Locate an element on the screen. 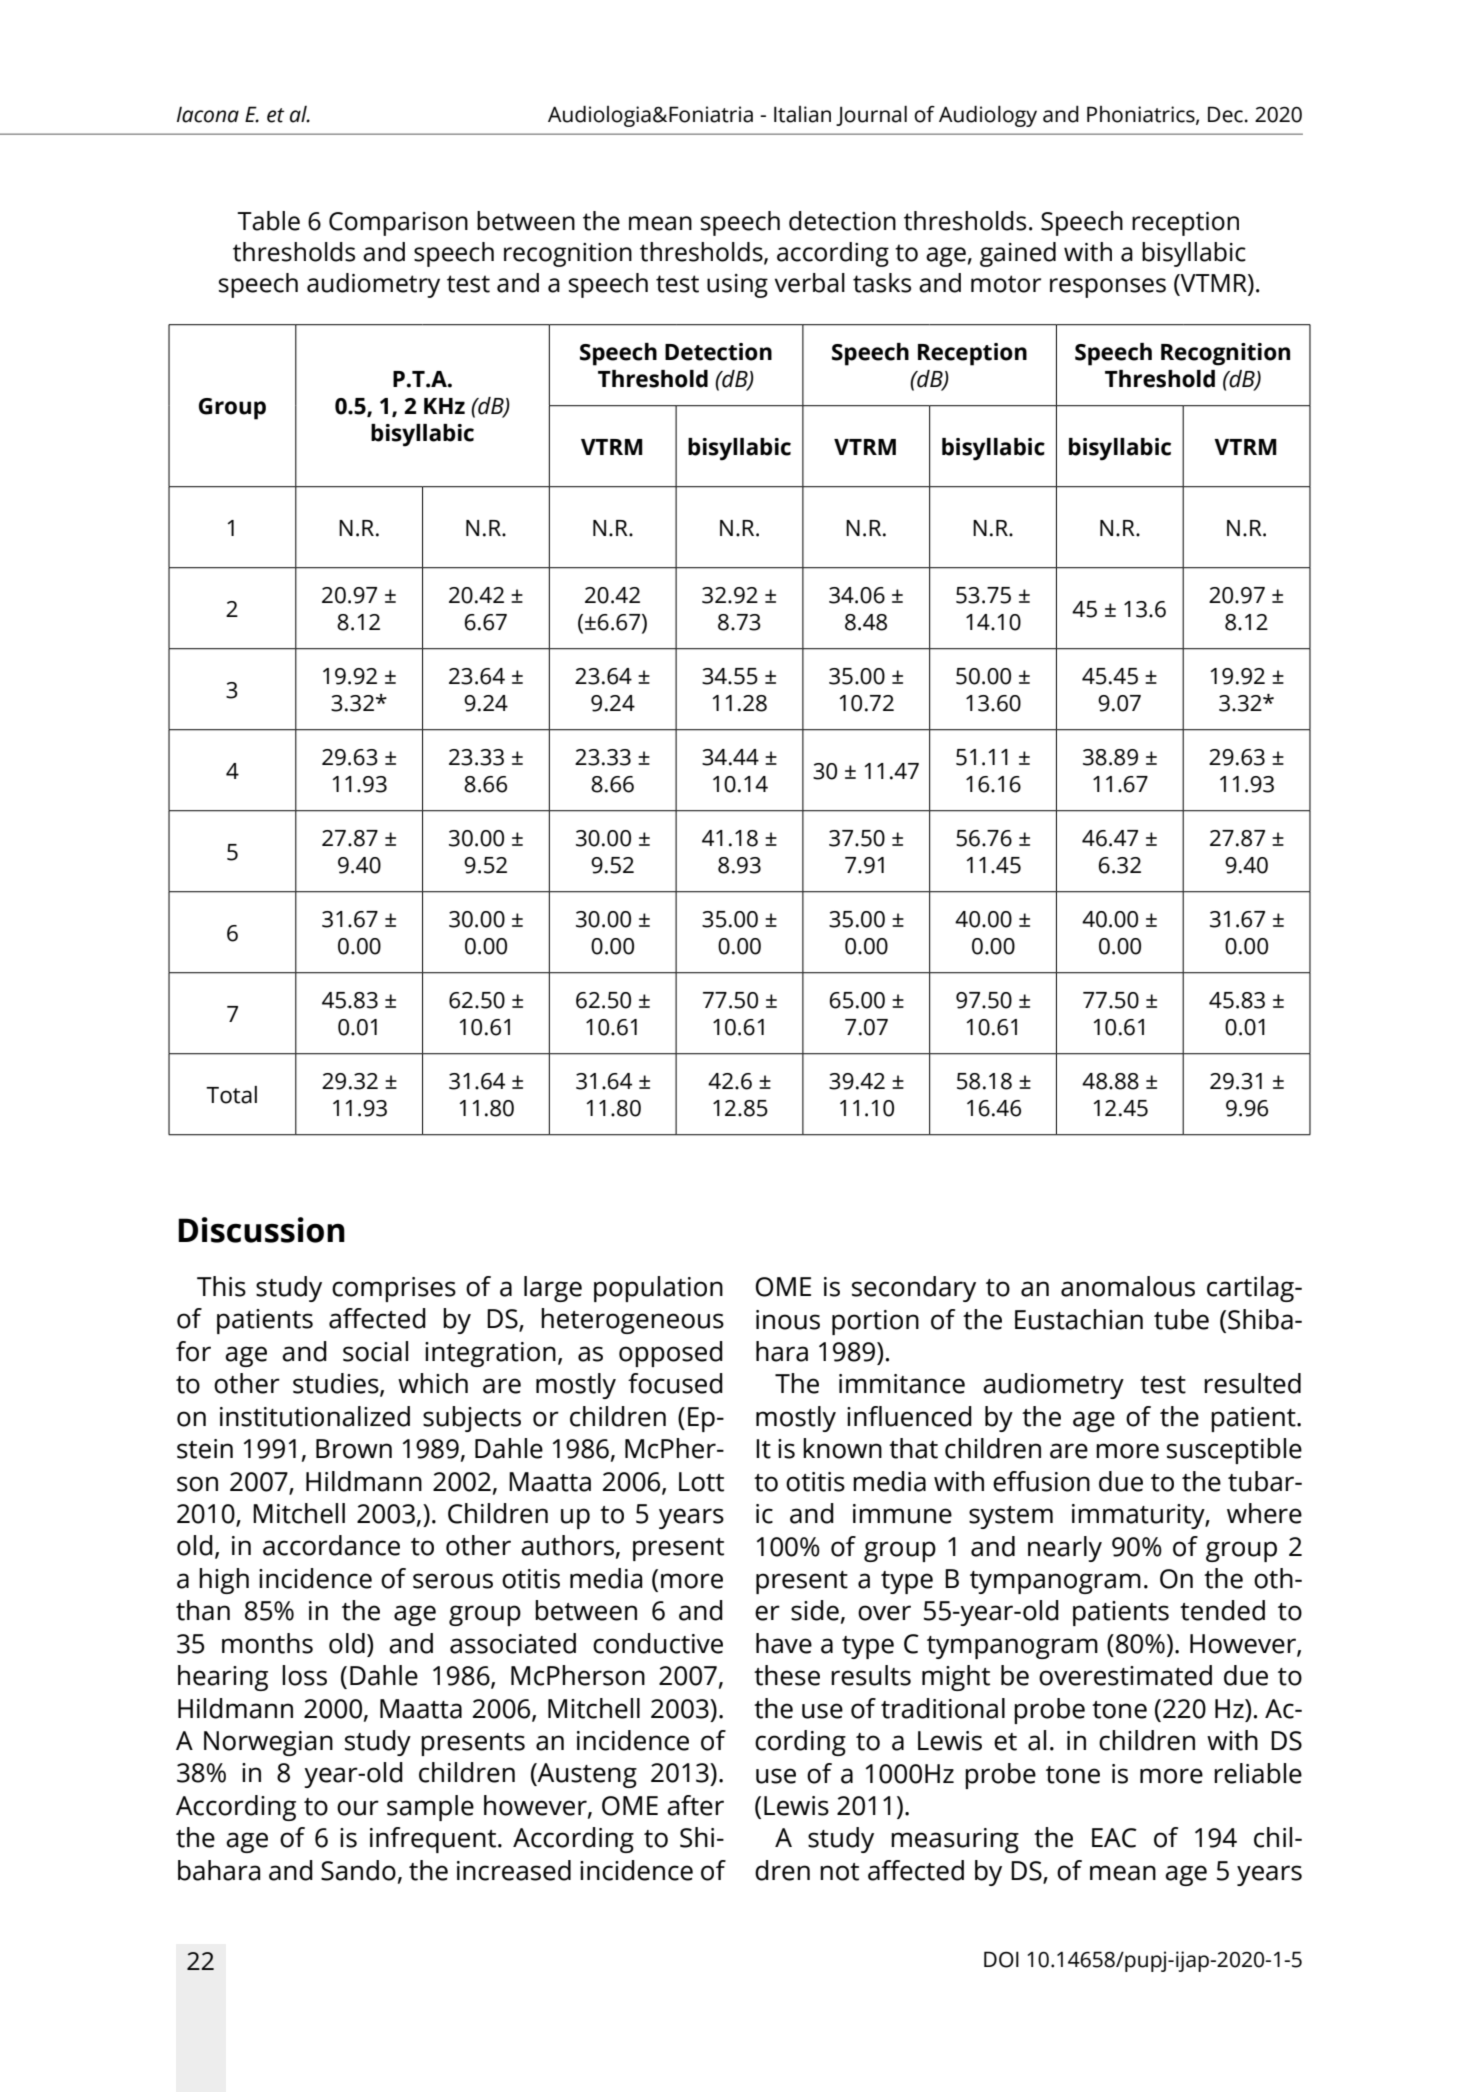 The width and height of the screenshot is (1479, 2092). Table is located at coordinates (268, 221).
